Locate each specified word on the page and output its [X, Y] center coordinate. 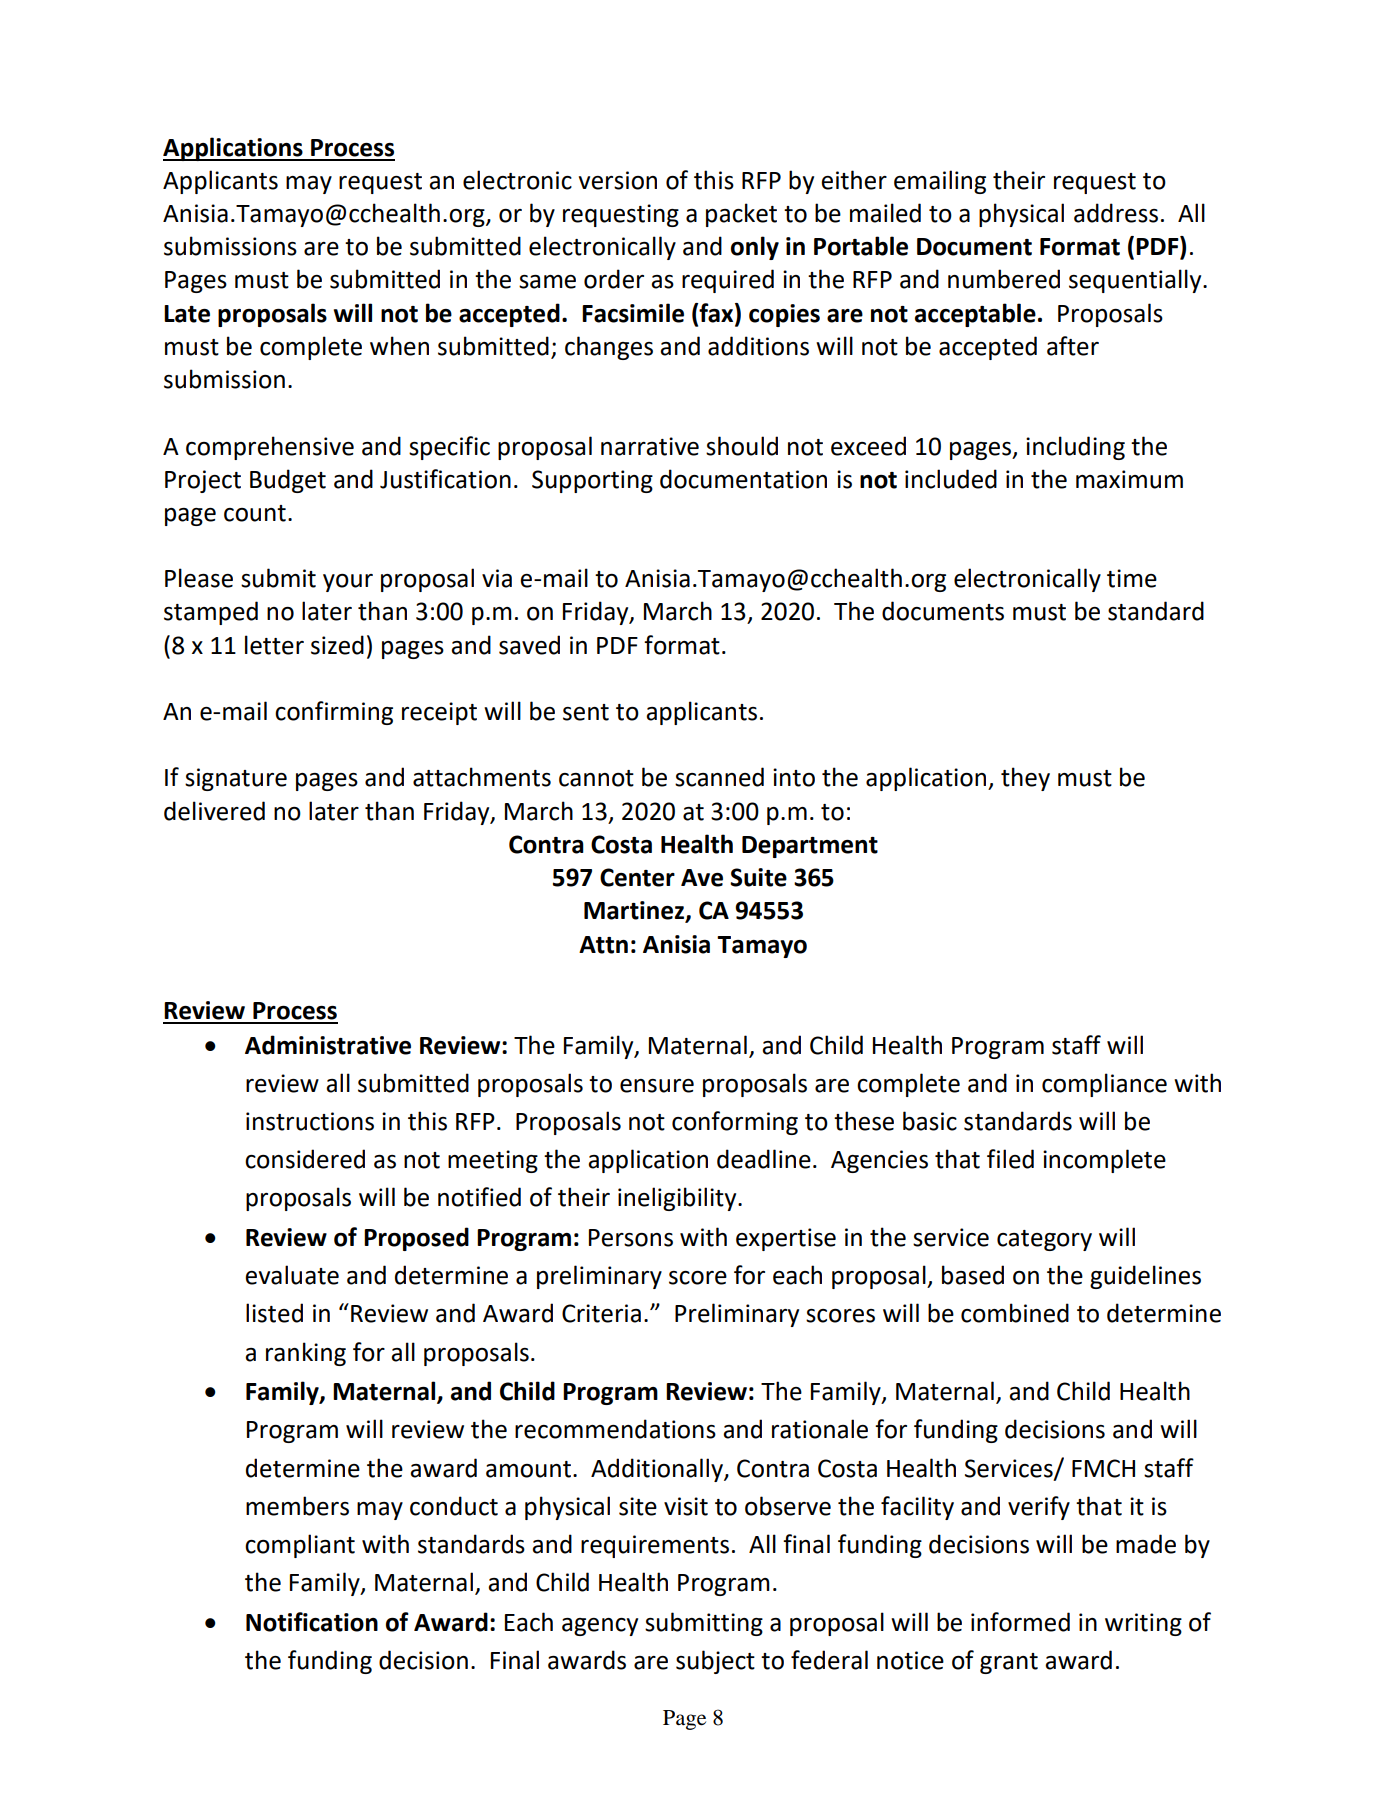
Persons [631, 1238]
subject [715, 1662]
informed [1020, 1622]
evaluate [292, 1275]
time [1132, 578]
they [1025, 779]
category [1044, 1240]
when [399, 346]
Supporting [592, 481]
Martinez [635, 911]
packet [741, 215]
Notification [312, 1622]
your [348, 583]
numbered [1004, 279]
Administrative [328, 1045]
